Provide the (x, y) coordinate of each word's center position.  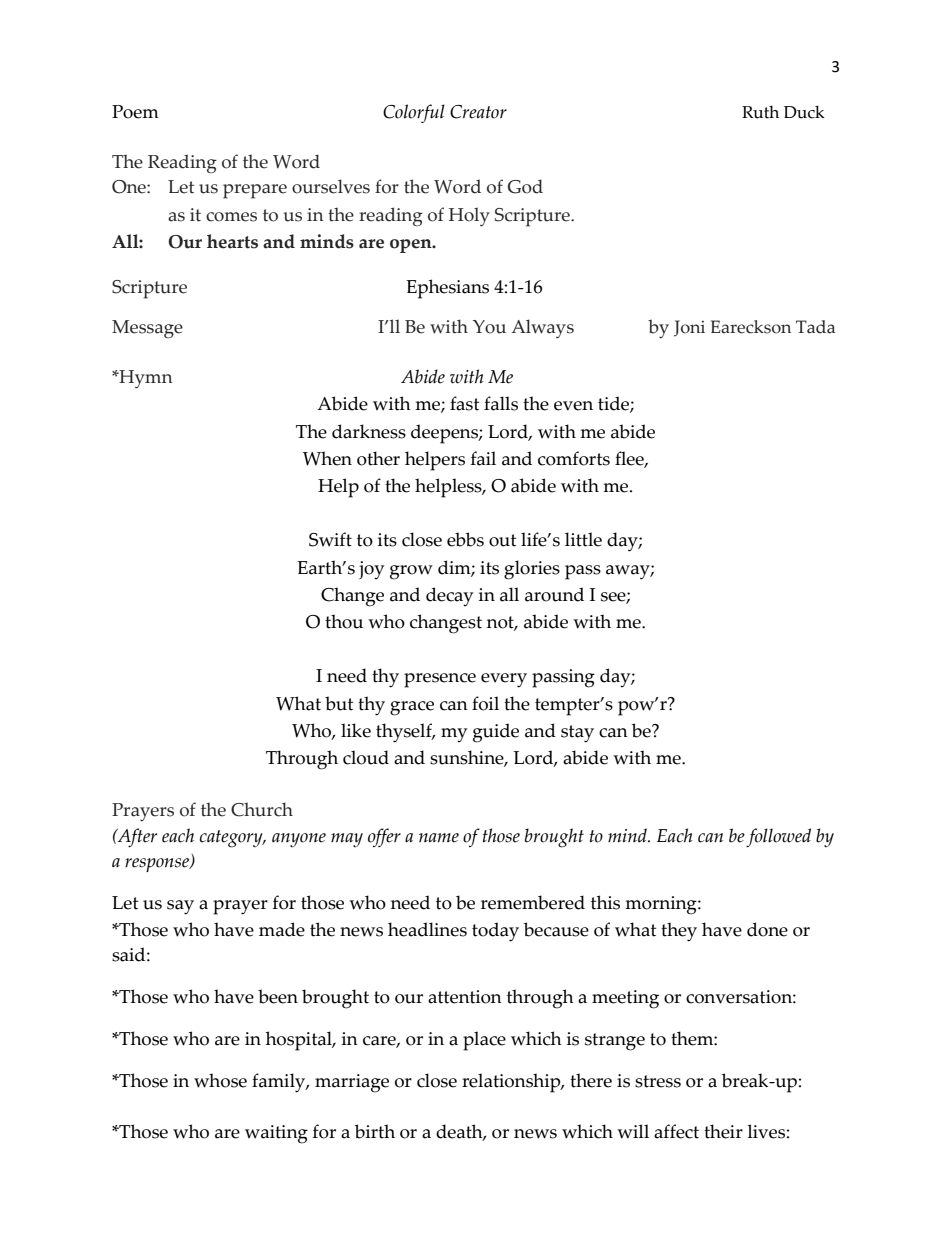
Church (262, 809)
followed (778, 837)
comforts (574, 458)
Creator (478, 112)
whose (220, 1080)
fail (483, 458)
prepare (255, 191)
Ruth (760, 112)
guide (496, 733)
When (327, 458)
